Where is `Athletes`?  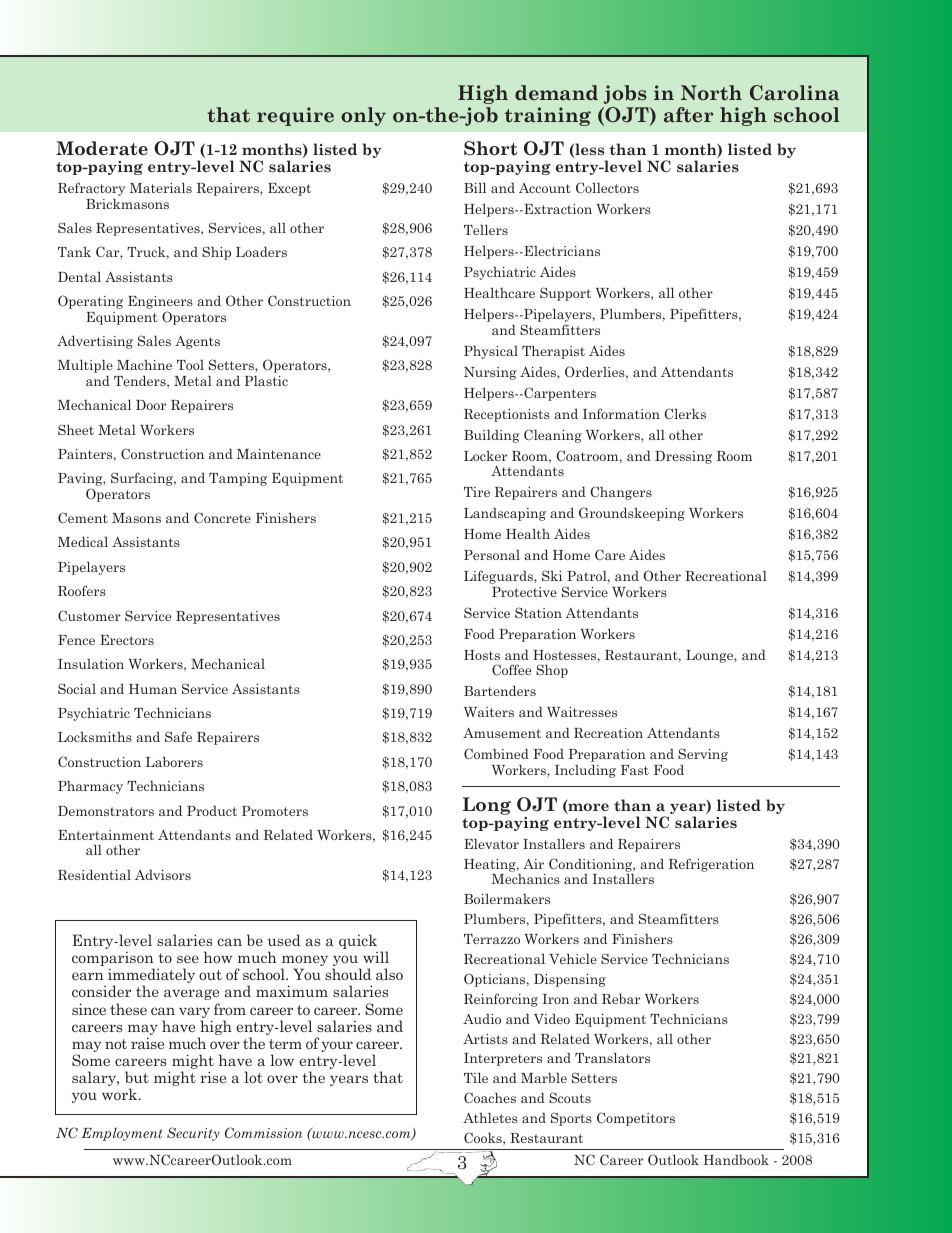 Athletes is located at coordinates (490, 1118).
